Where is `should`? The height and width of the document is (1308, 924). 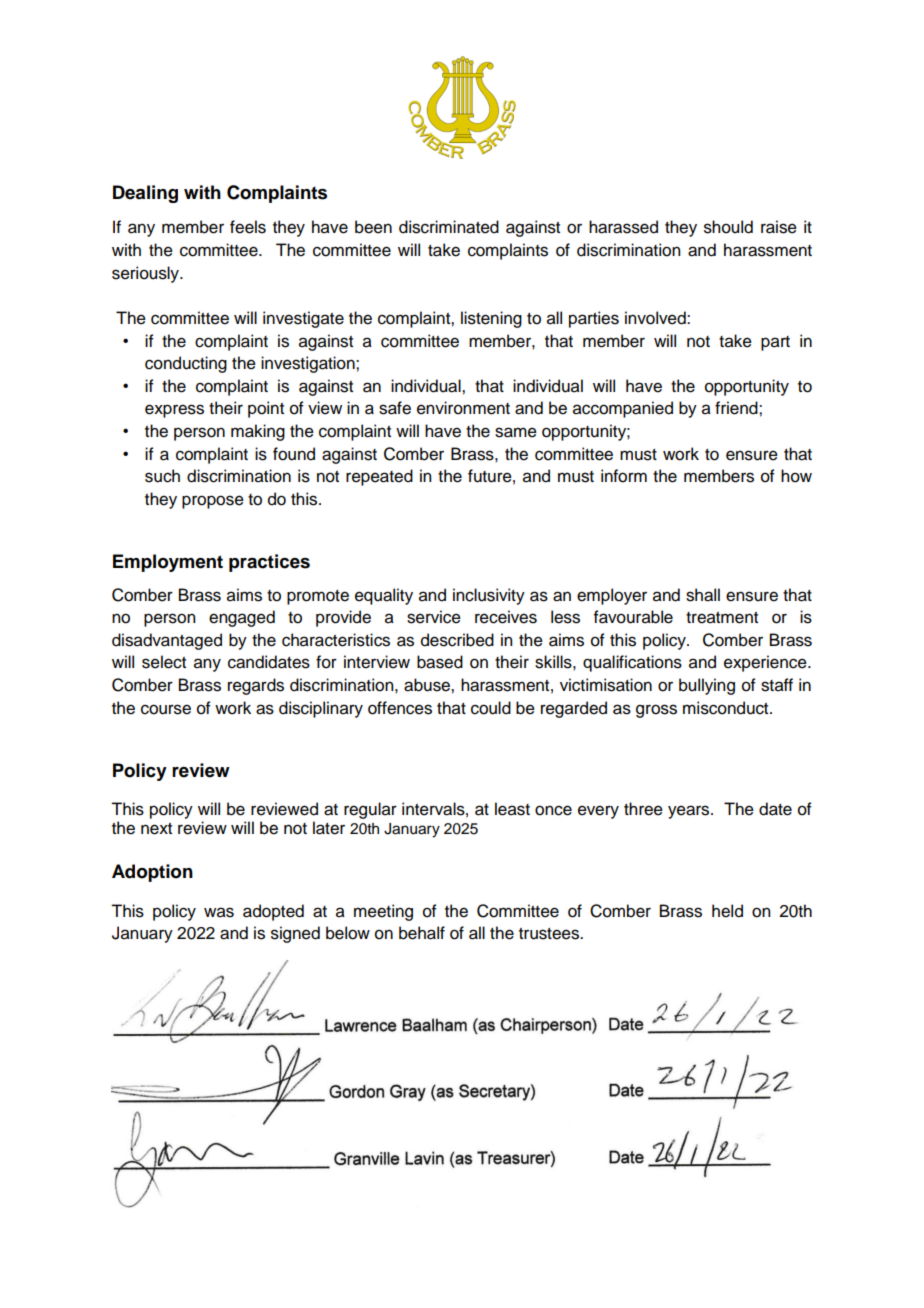 should is located at coordinates (728, 227).
